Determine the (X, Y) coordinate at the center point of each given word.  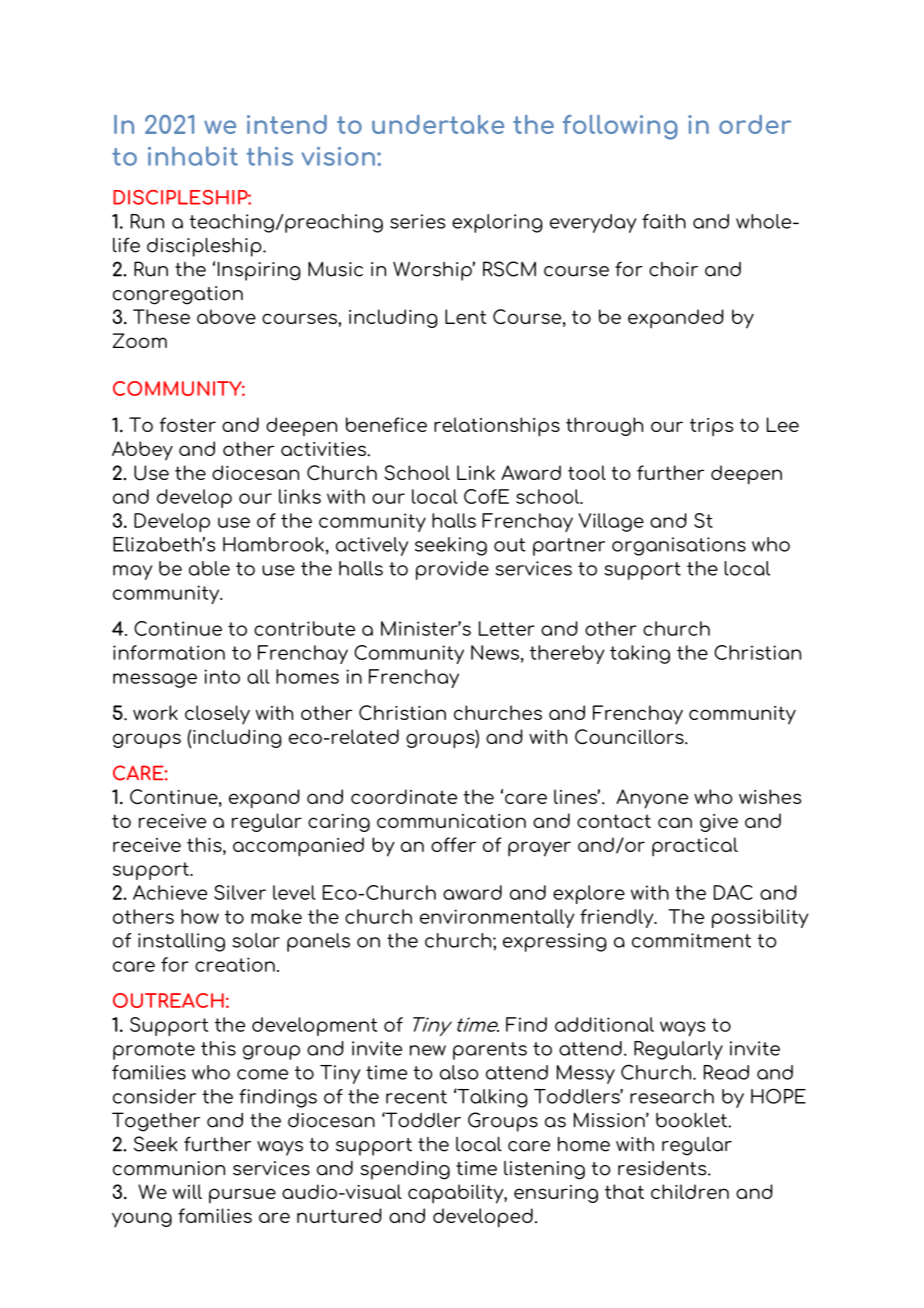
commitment (691, 940)
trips (711, 427)
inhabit (193, 156)
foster (188, 424)
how (200, 916)
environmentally (497, 918)
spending (405, 1170)
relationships (497, 427)
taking (640, 654)
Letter (507, 628)
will (187, 1191)
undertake (438, 124)
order (755, 124)
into (222, 676)
